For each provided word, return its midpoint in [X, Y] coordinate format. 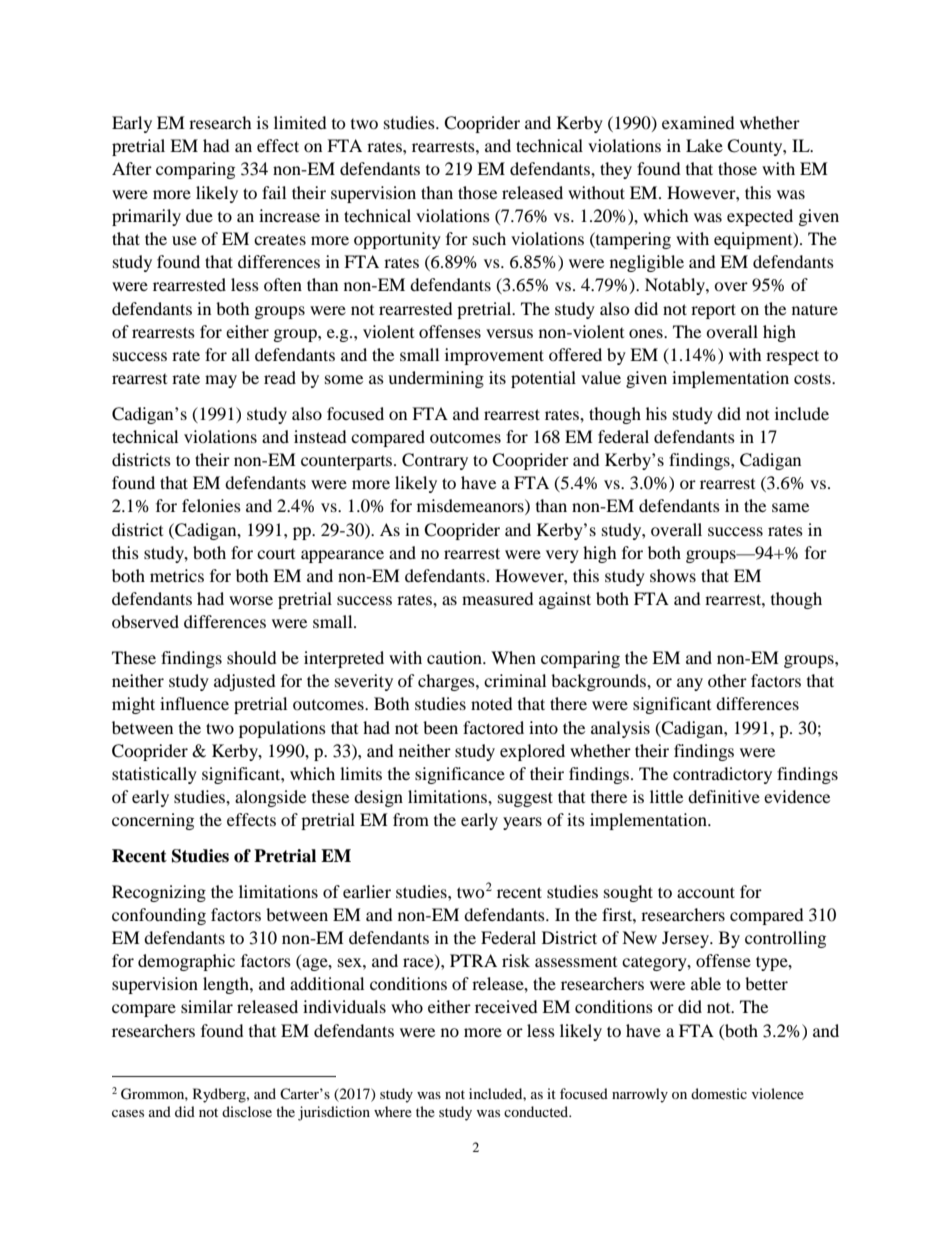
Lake [704, 145]
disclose [247, 1111]
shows [673, 575]
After [132, 168]
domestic [719, 1093]
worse [251, 600]
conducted [537, 1111]
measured [498, 598]
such [489, 238]
